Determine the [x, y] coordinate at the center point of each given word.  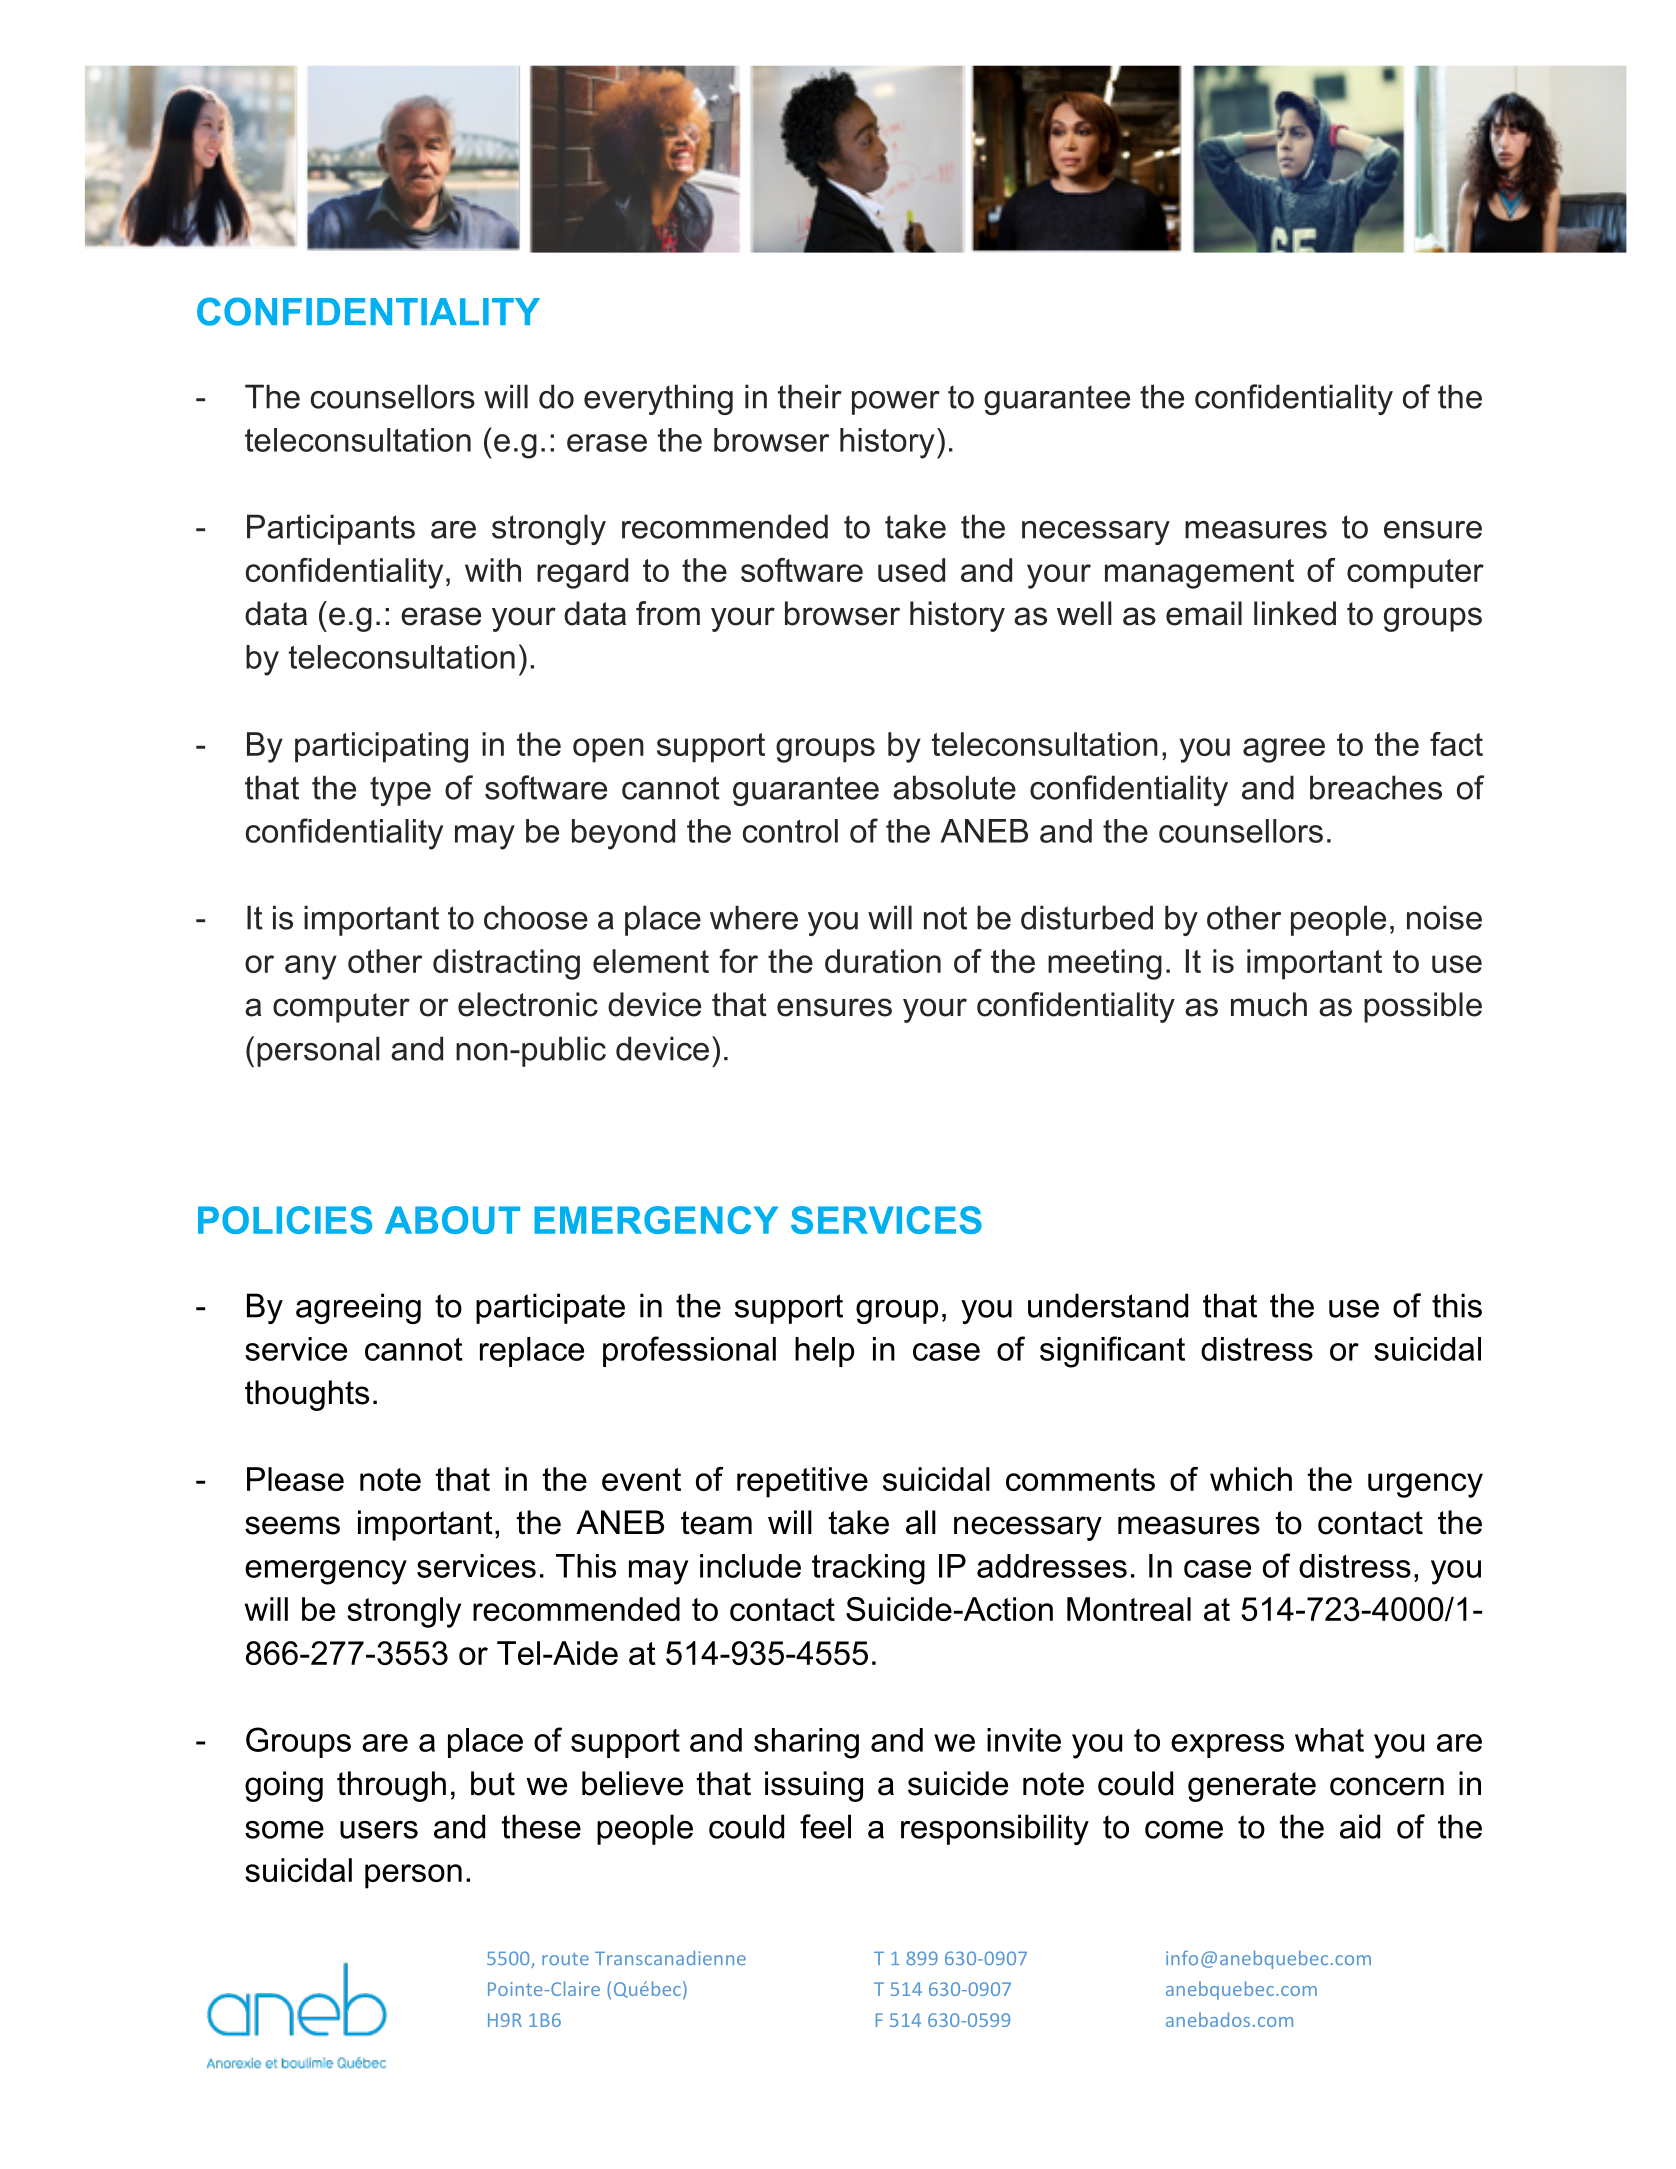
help [824, 1352]
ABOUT [452, 1220]
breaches [1376, 787]
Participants [331, 529]
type [400, 791]
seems [292, 1525]
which [1251, 1479]
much [1269, 1004]
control [790, 831]
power [896, 403]
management [1199, 574]
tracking [868, 1569]
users [379, 1830]
